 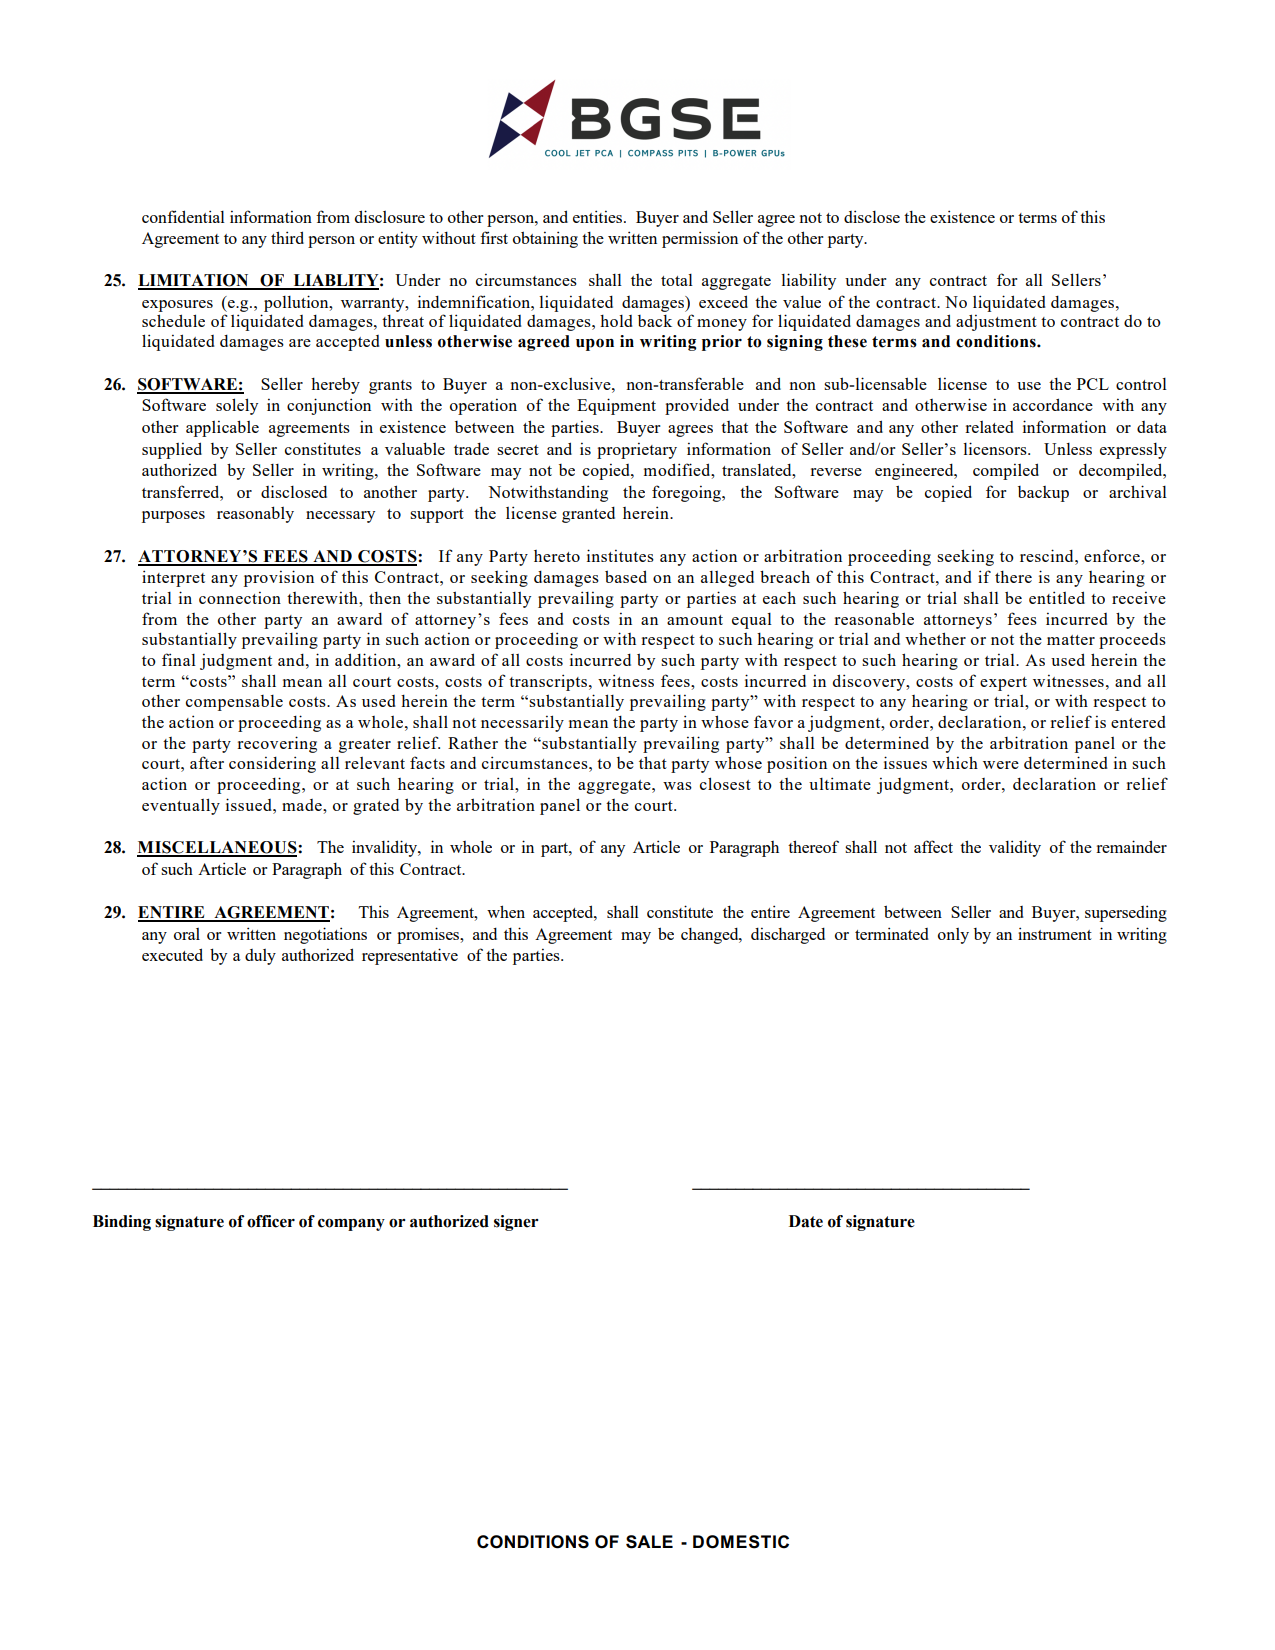 I want to click on total, so click(x=677, y=280).
